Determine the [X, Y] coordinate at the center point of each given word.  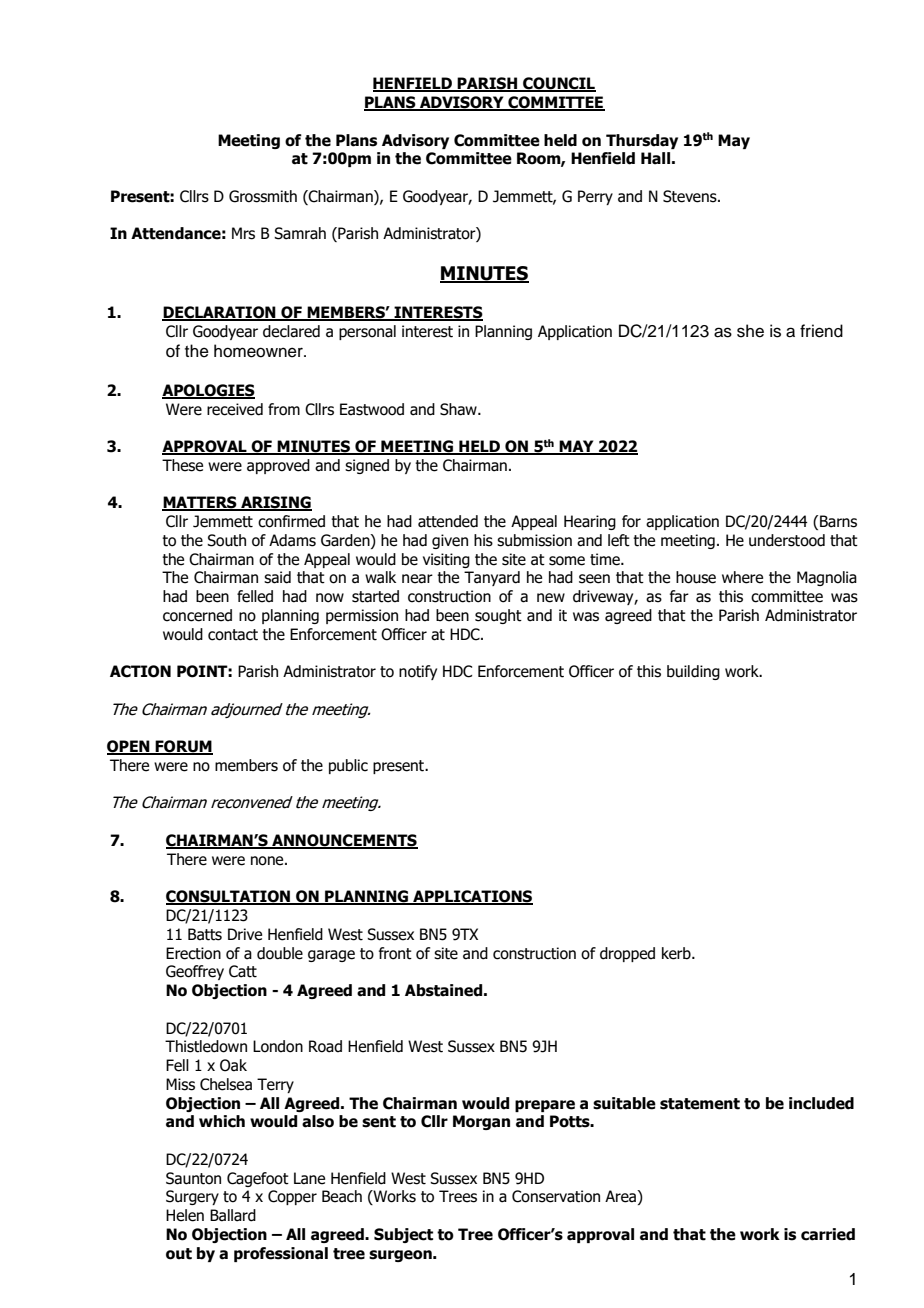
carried [828, 1234]
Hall [655, 158]
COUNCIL [558, 84]
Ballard [233, 1215]
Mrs [243, 233]
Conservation [556, 1196]
